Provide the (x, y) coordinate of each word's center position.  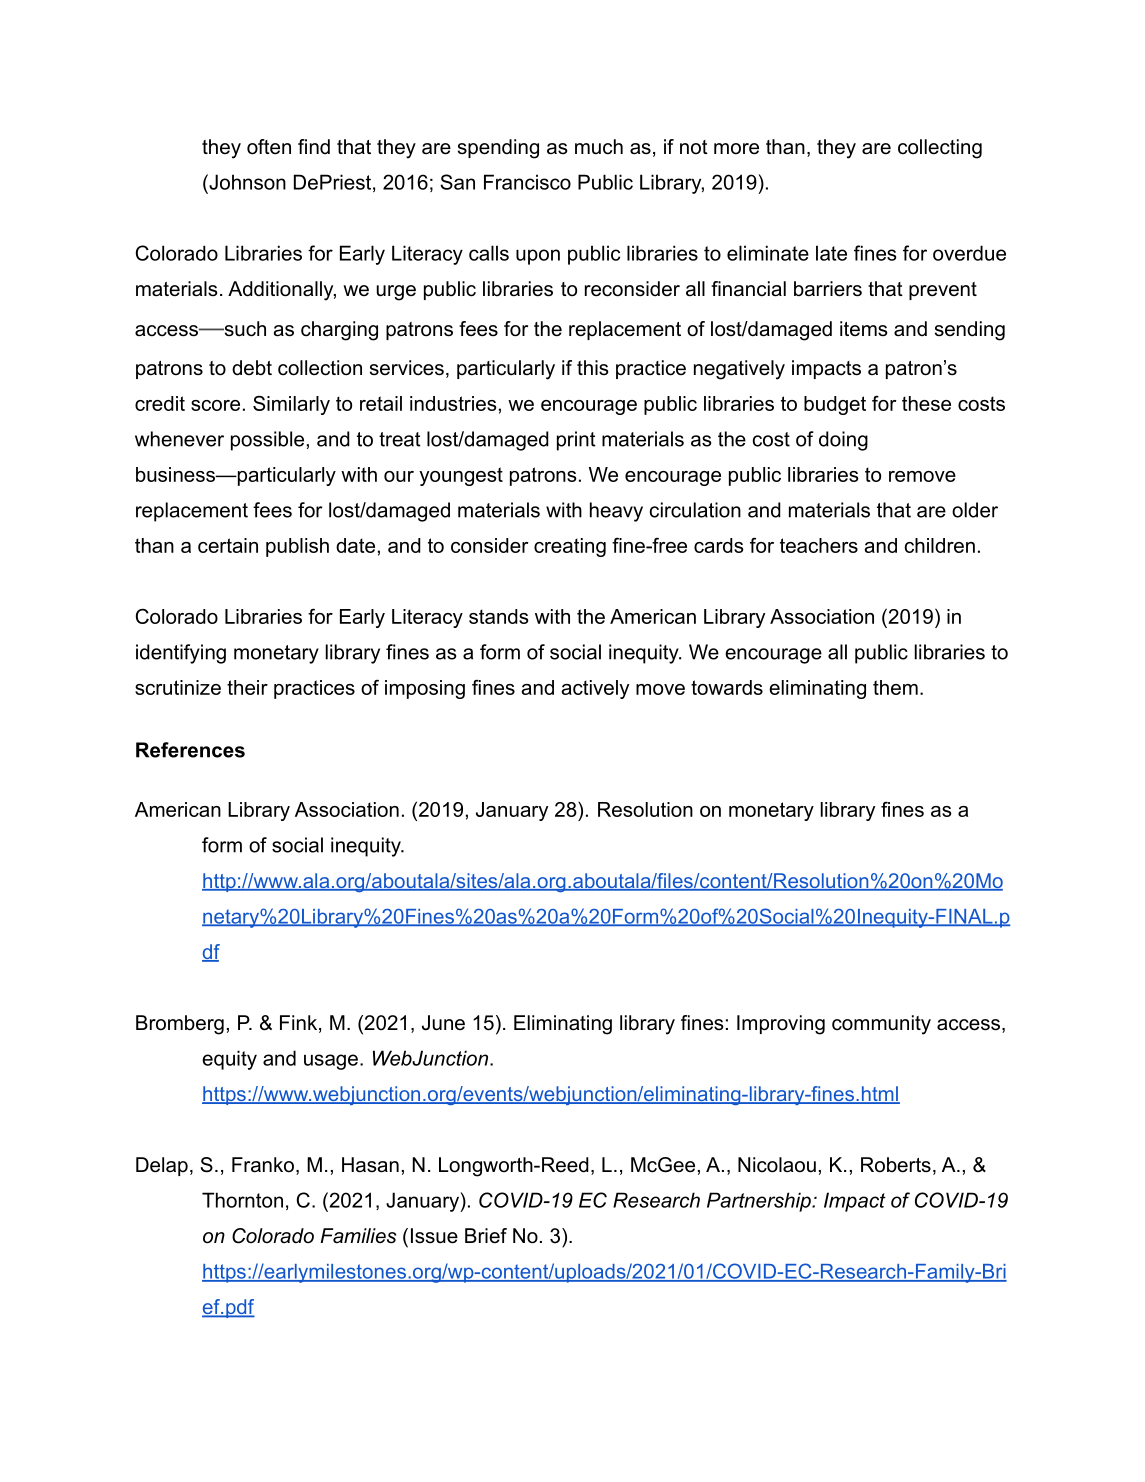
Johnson (246, 182)
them (895, 687)
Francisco (527, 182)
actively (595, 689)
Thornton (242, 1200)
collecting (940, 149)
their (247, 687)
